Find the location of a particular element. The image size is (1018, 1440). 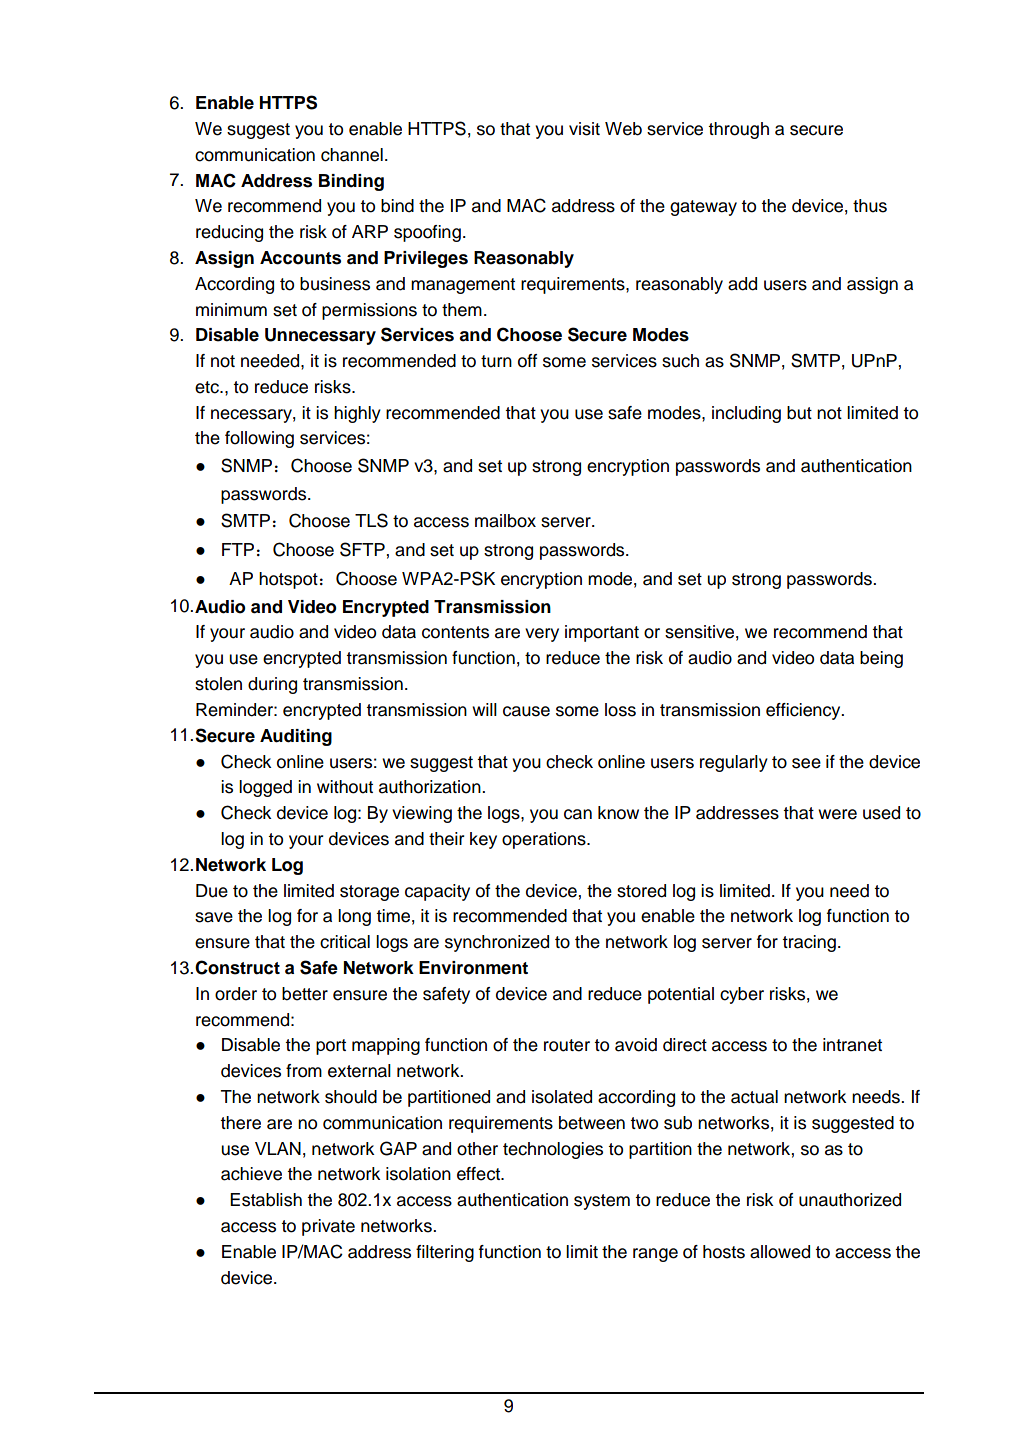

system is located at coordinates (602, 1202).
